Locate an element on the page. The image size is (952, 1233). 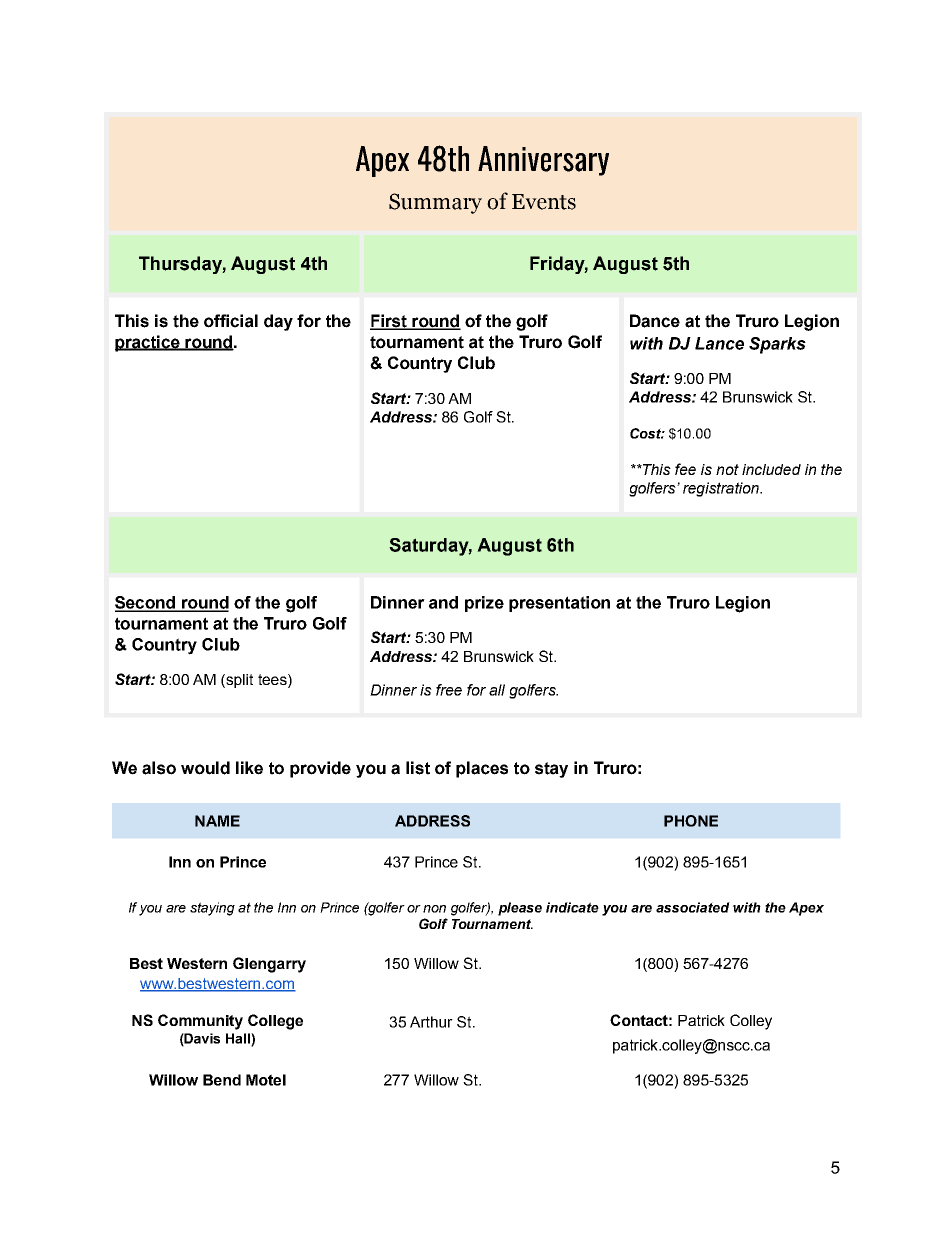
Bend is located at coordinates (222, 1080).
